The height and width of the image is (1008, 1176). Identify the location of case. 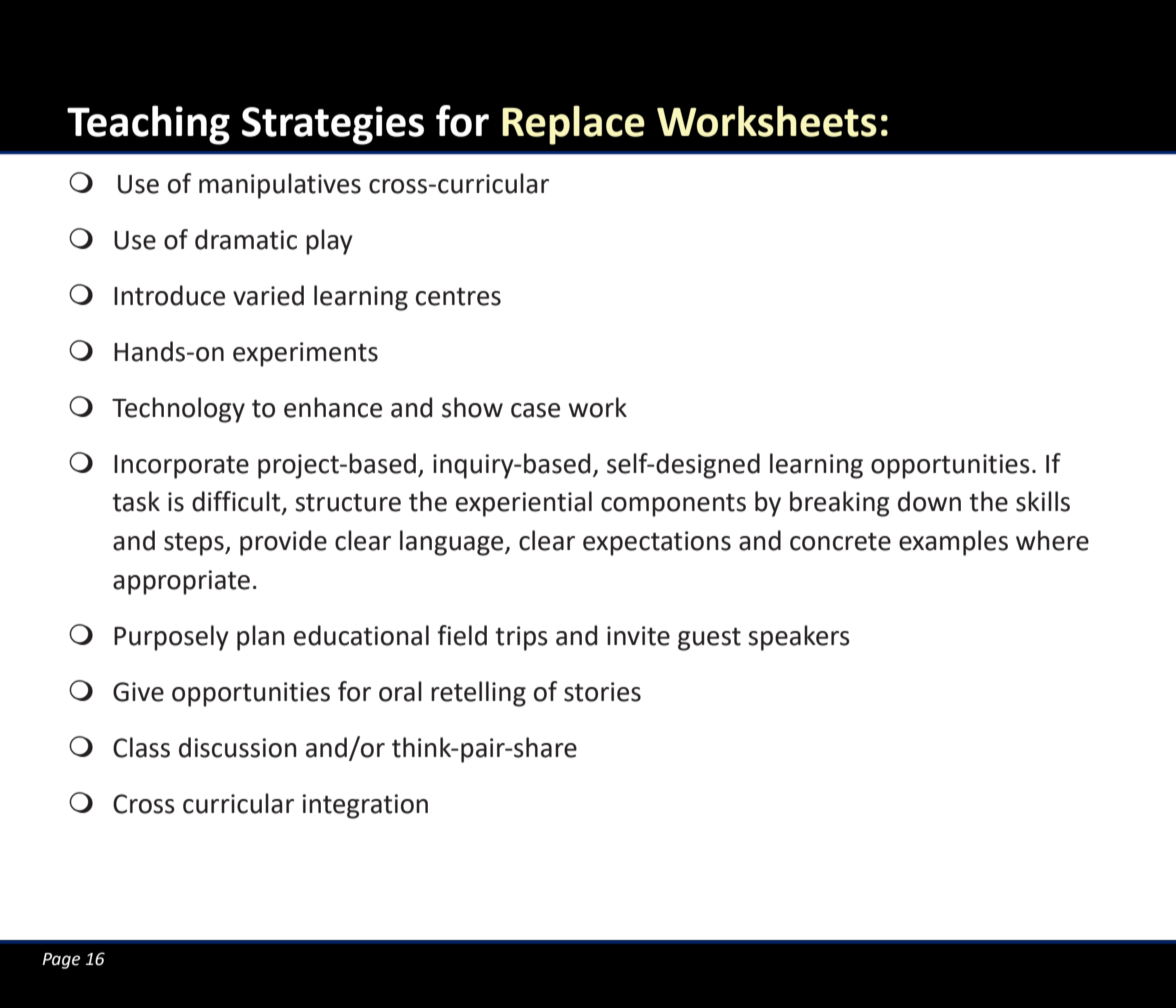
(535, 410).
